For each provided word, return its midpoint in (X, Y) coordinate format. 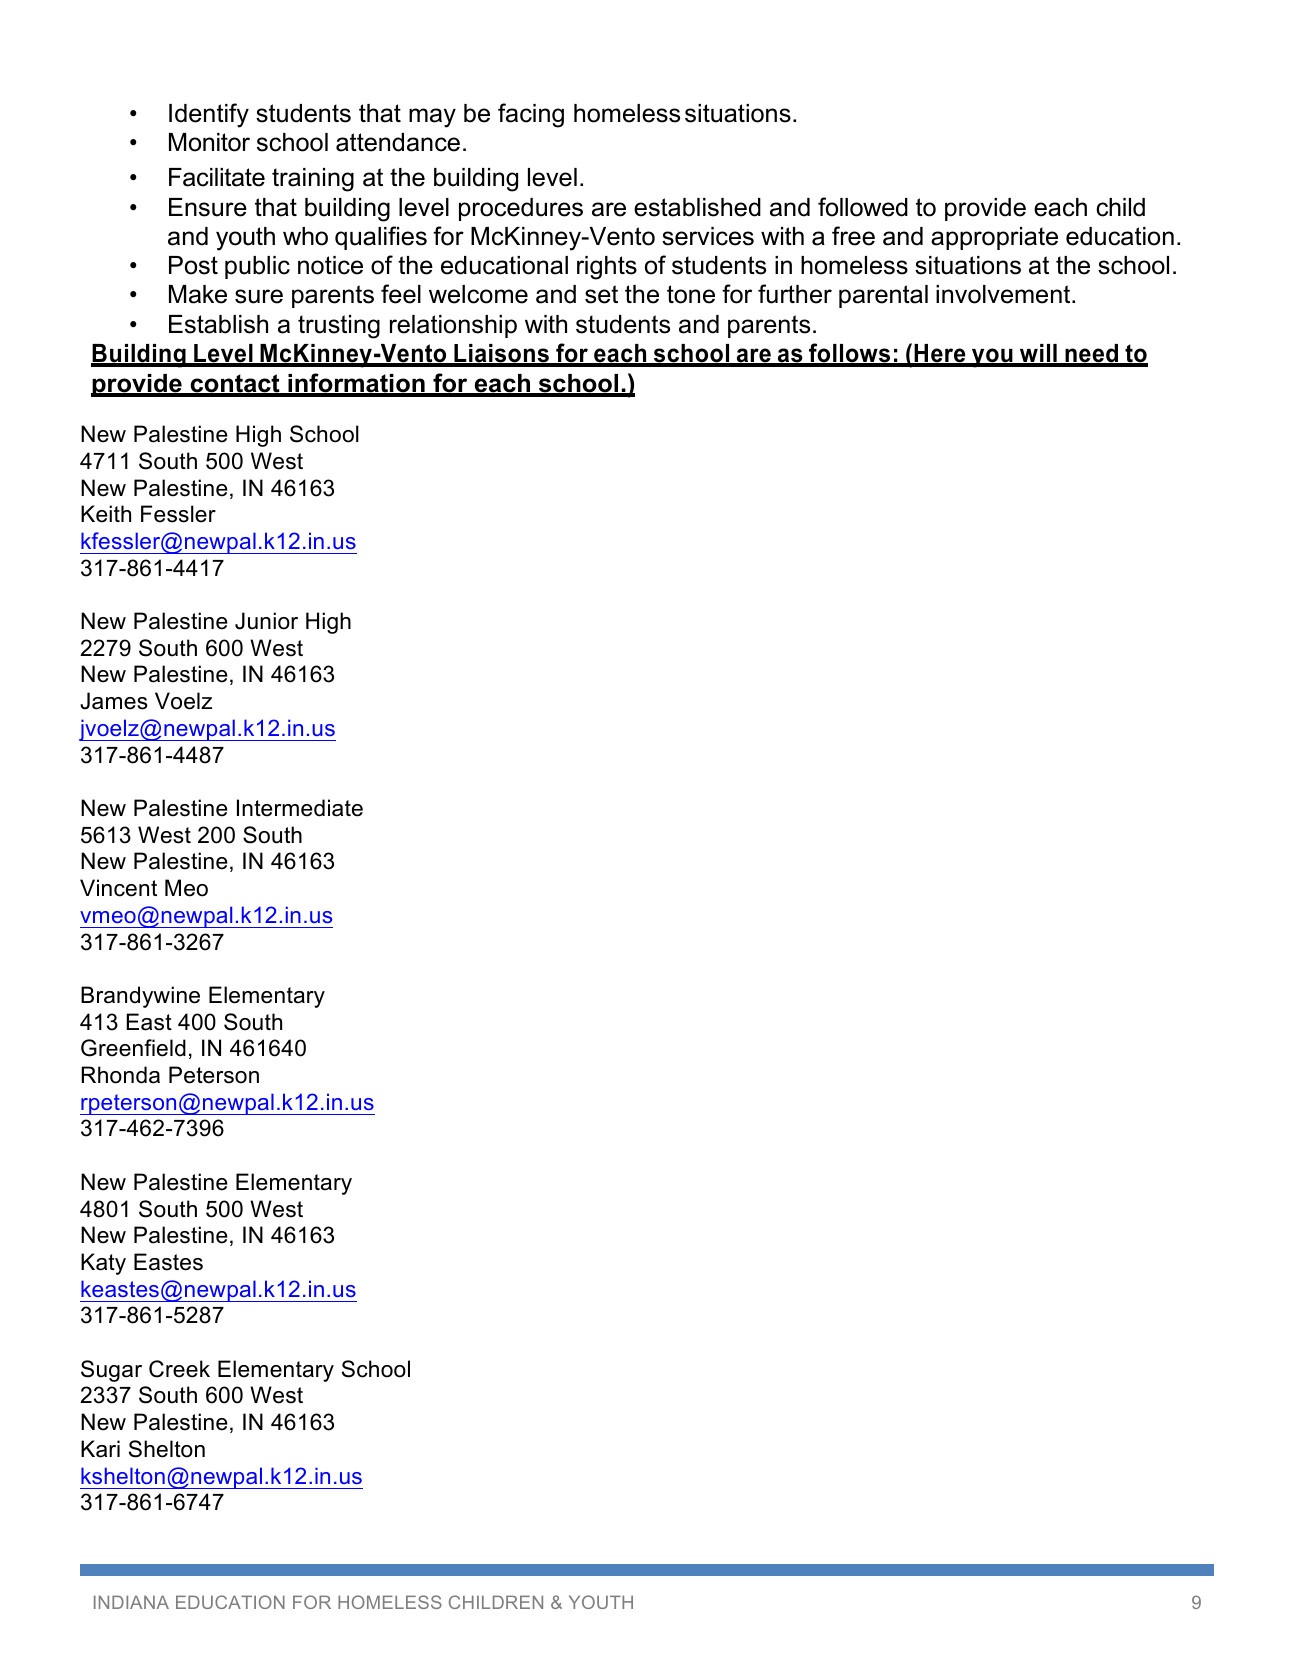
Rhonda (120, 1075)
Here (940, 355)
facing (531, 115)
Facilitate (217, 177)
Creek (179, 1369)
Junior (266, 621)
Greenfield (133, 1048)
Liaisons (501, 355)
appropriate (994, 238)
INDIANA (131, 1602)
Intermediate (300, 808)
